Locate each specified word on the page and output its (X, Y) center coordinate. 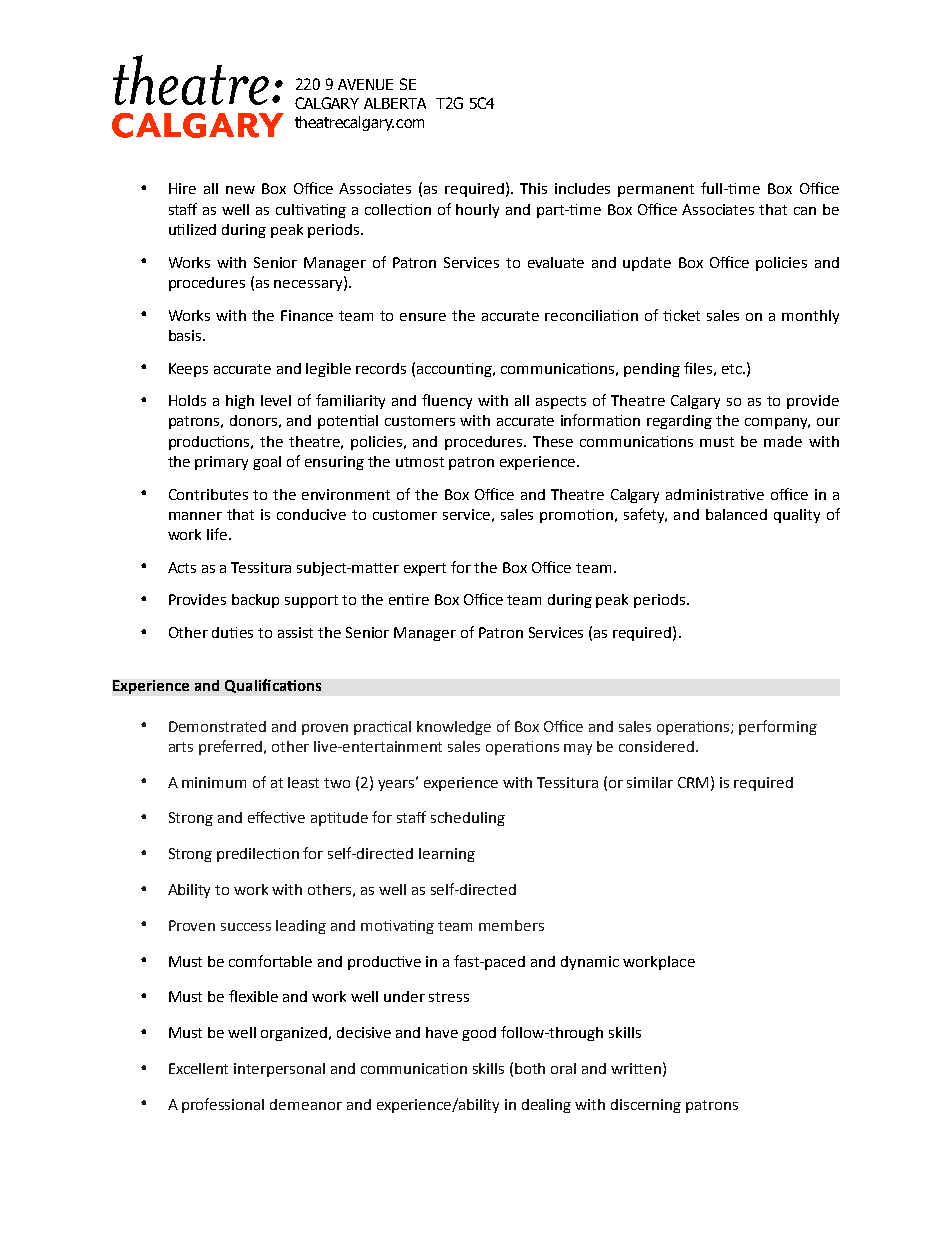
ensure (423, 317)
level (276, 400)
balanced (736, 514)
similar (650, 782)
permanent (656, 190)
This (533, 188)
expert (425, 569)
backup (255, 601)
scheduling (468, 819)
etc (733, 369)
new (240, 190)
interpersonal (279, 1070)
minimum (214, 782)
